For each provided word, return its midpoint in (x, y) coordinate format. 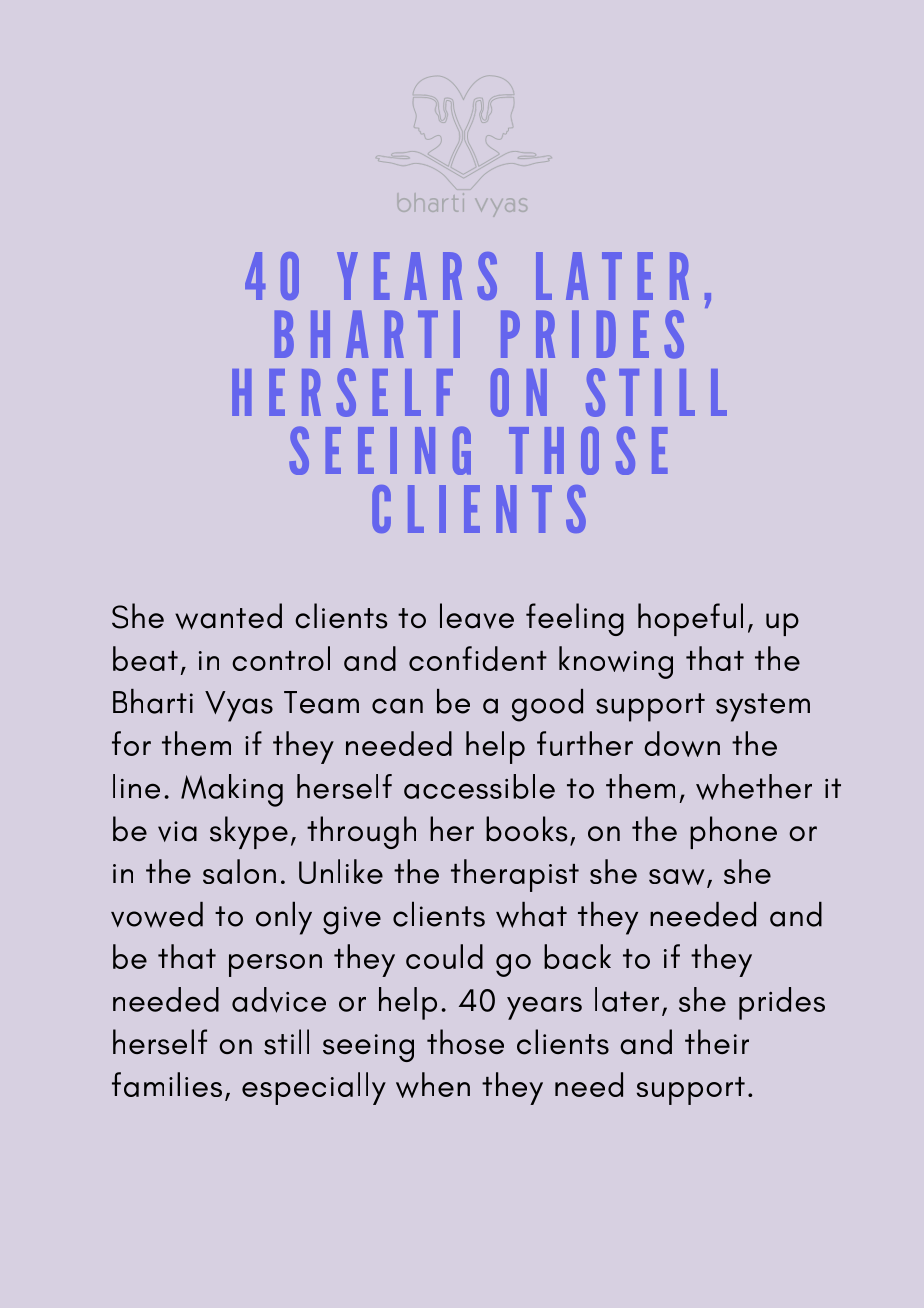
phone (733, 832)
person (275, 965)
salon (239, 871)
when (433, 1085)
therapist (515, 875)
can (397, 706)
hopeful (690, 619)
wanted (228, 616)
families (167, 1084)
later (627, 999)
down (682, 744)
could (444, 956)
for (131, 743)
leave (477, 616)
